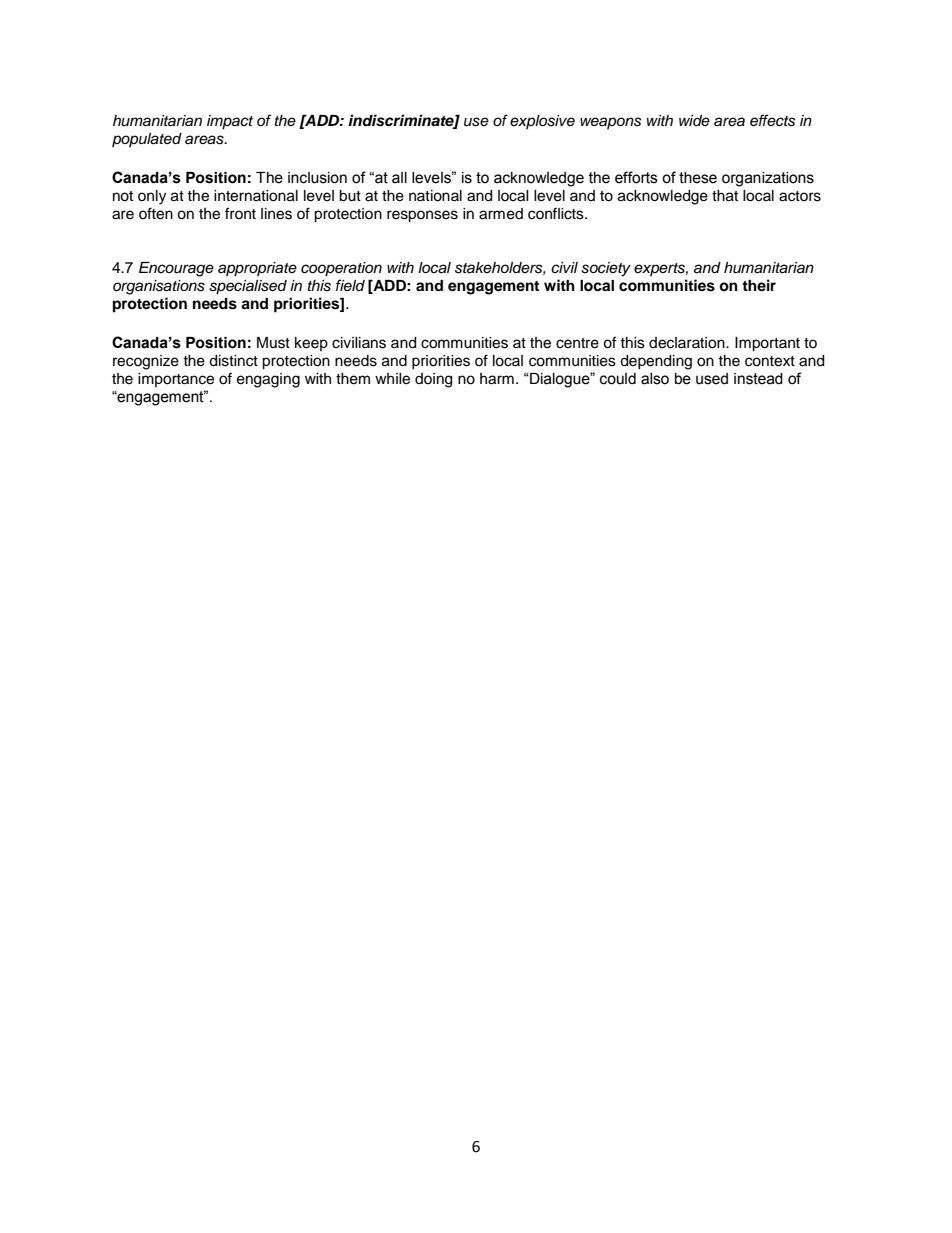  I want to click on harm, so click(497, 379).
